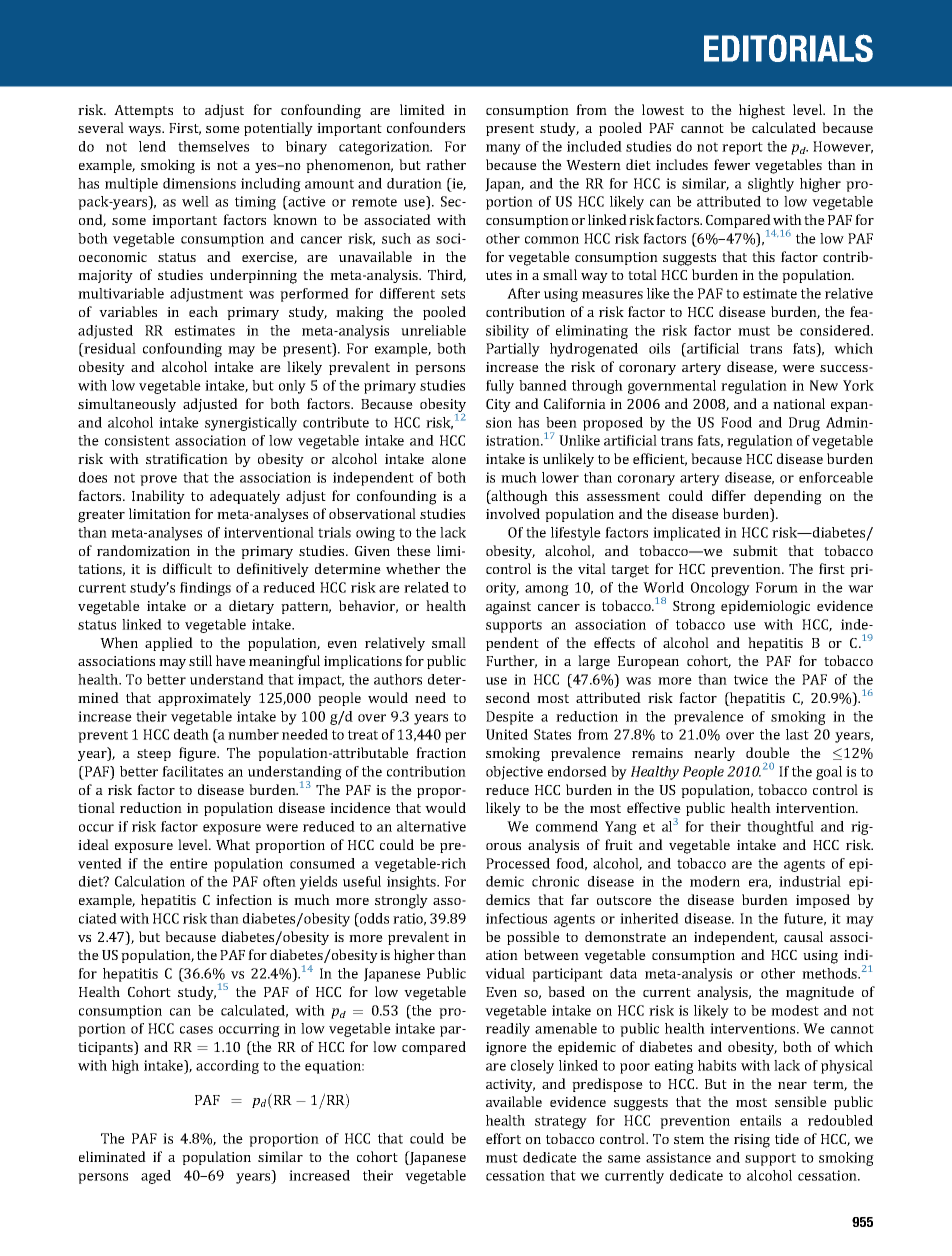 The height and width of the screenshot is (1256, 952). What do you see at coordinates (503, 1138) in the screenshot?
I see `effort` at bounding box center [503, 1138].
